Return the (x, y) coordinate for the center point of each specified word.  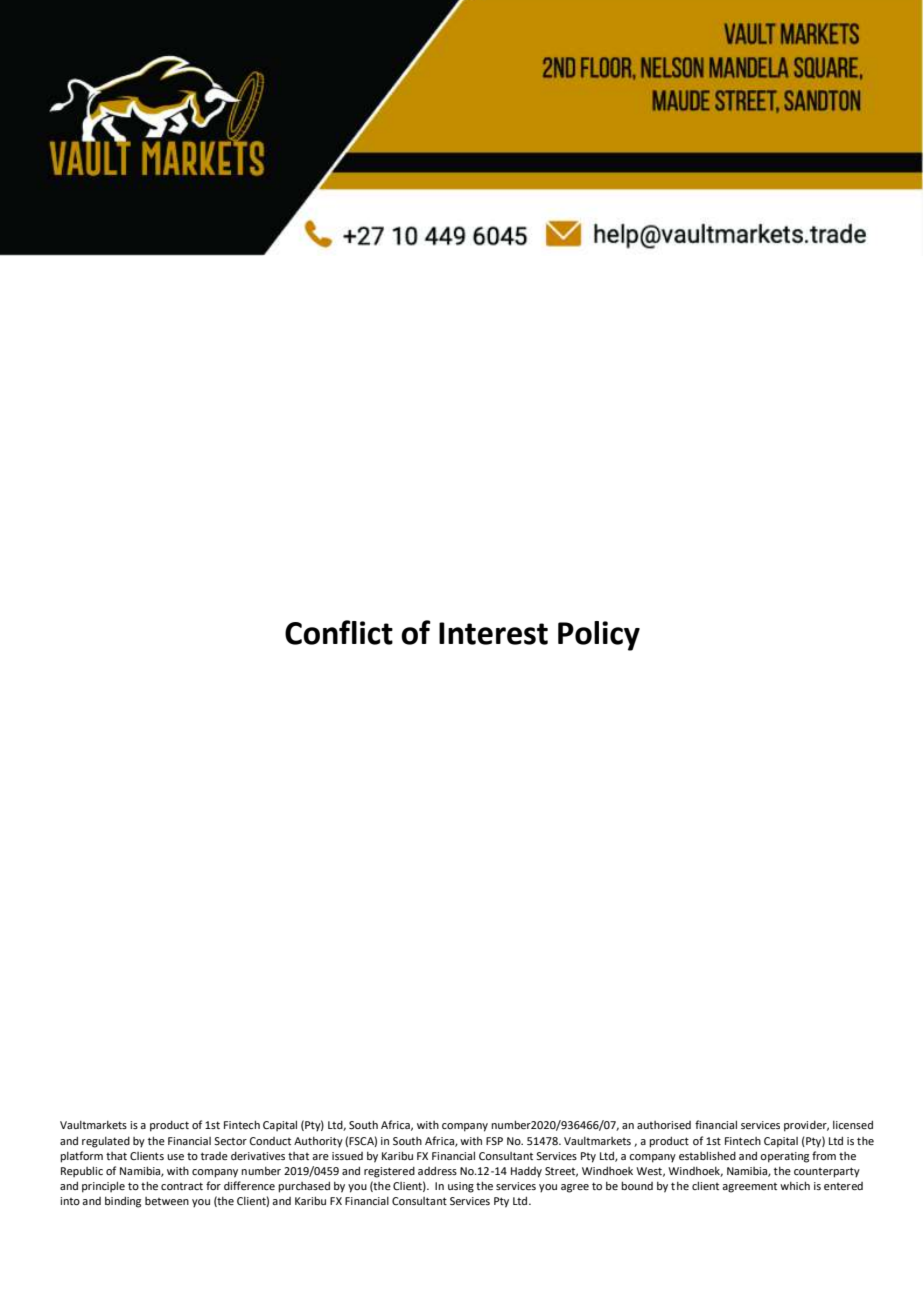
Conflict (339, 632)
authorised (664, 1125)
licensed (853, 1124)
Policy (599, 636)
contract (182, 1186)
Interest (493, 633)
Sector (230, 1141)
